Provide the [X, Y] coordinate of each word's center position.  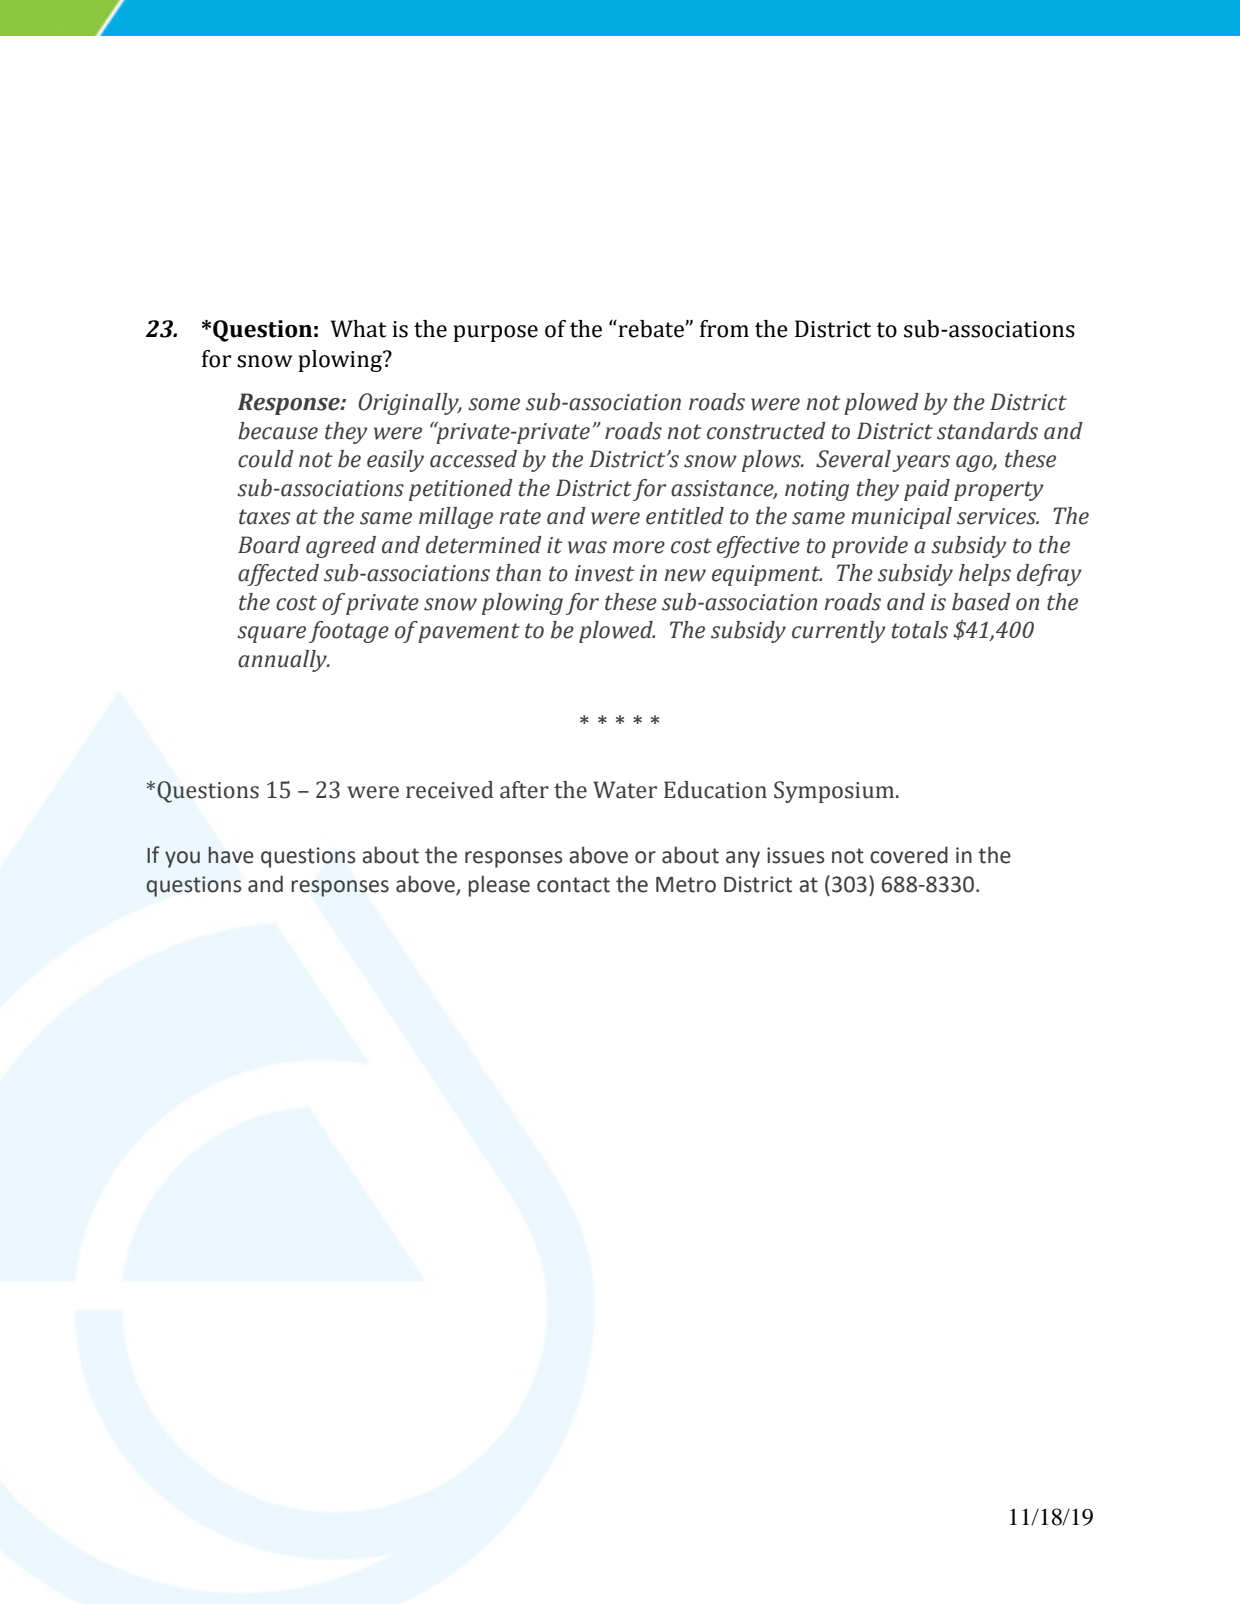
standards [987, 431]
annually [283, 661]
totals [920, 630]
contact [573, 885]
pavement [469, 633]
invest [604, 573]
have [231, 855]
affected [278, 575]
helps [985, 575]
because [278, 431]
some [494, 404]
